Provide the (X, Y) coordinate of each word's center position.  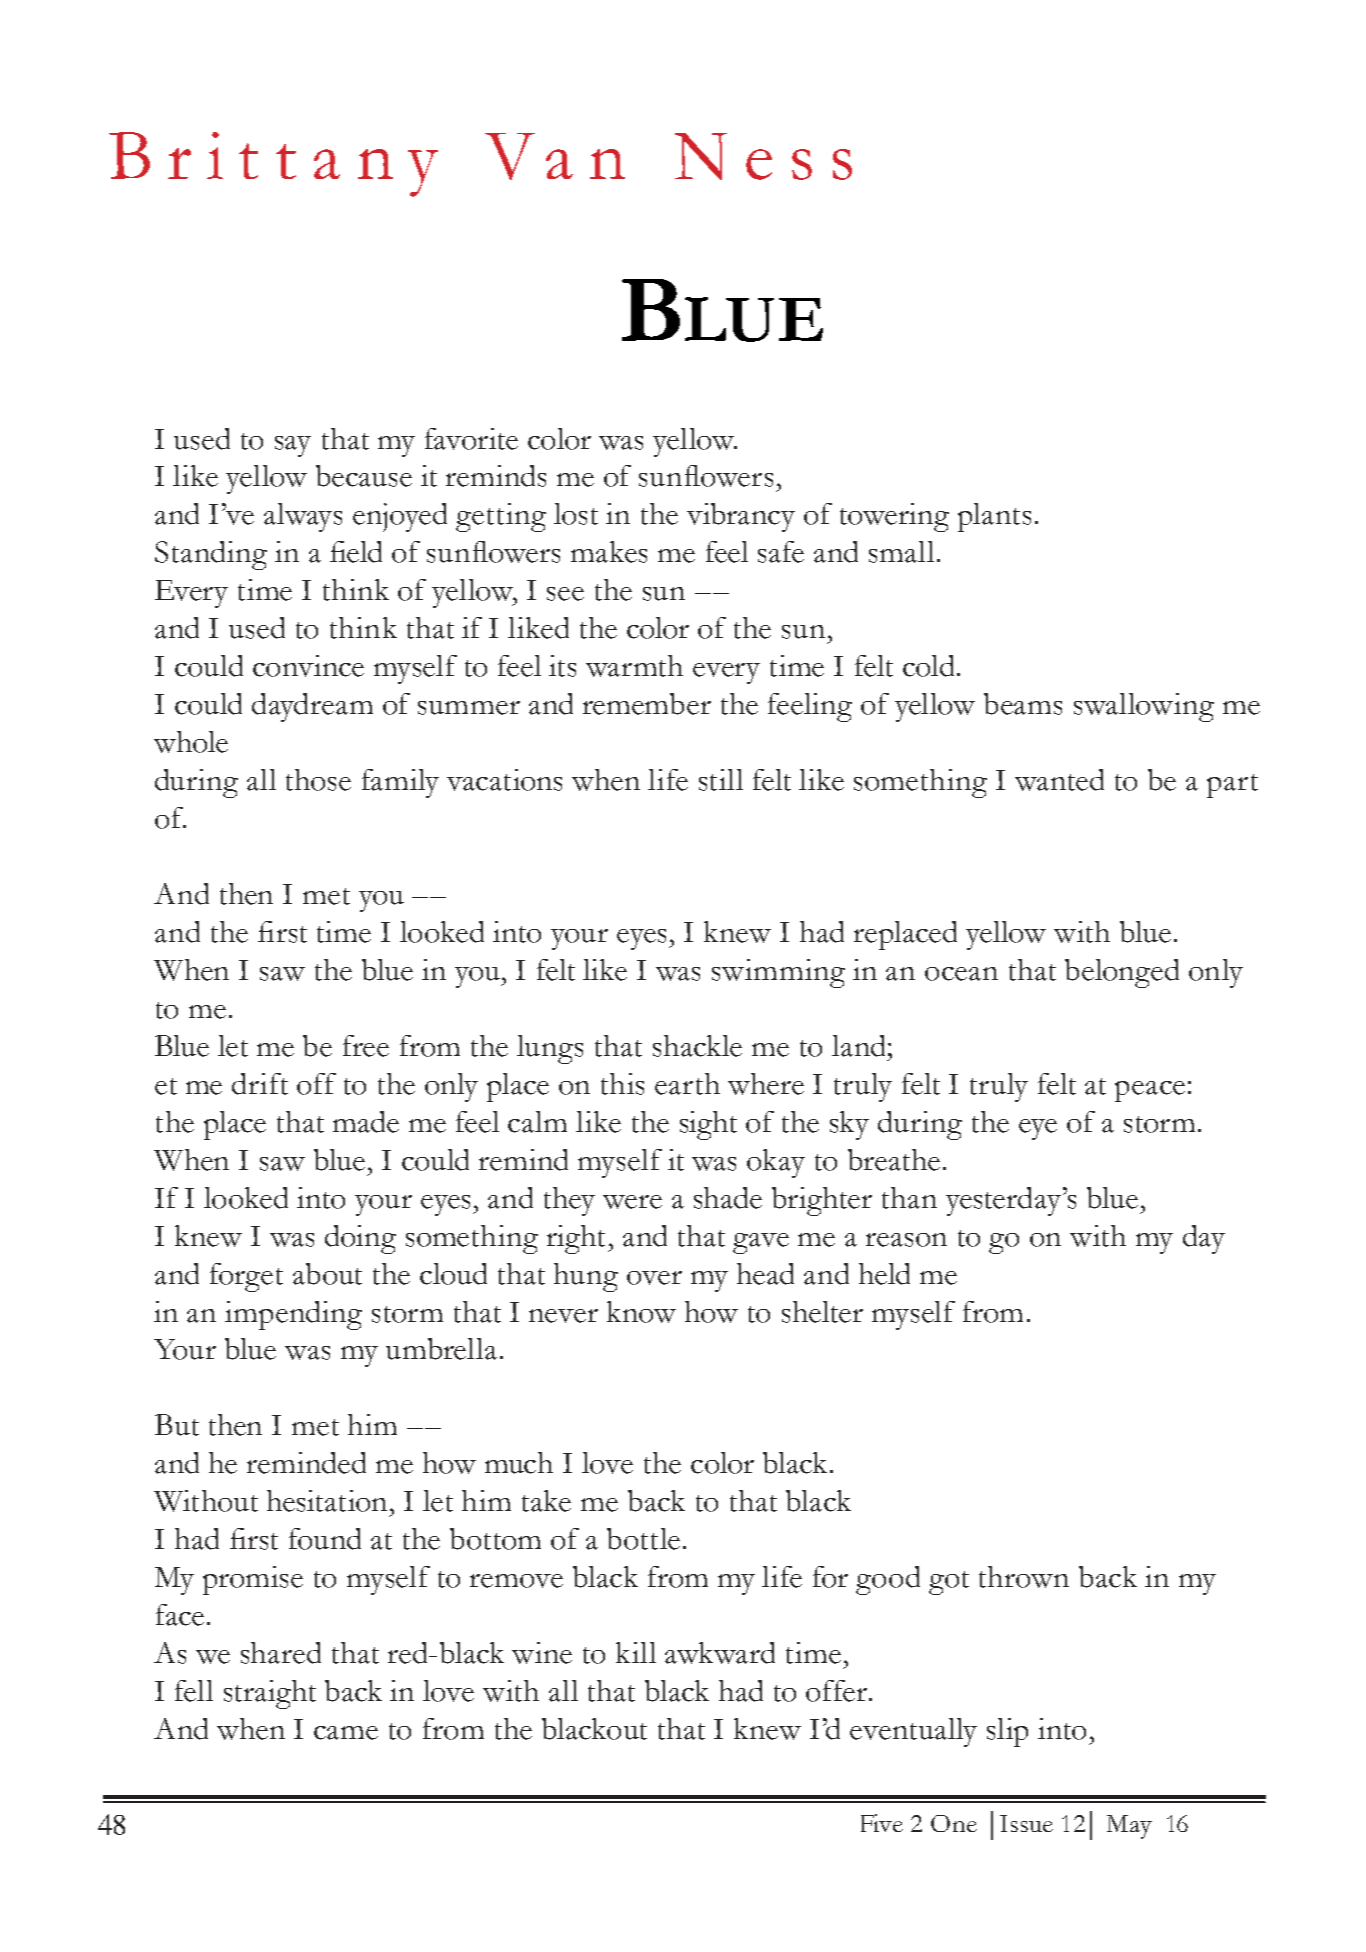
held (884, 1274)
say (293, 446)
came (346, 1733)
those (318, 780)
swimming (778, 973)
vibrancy (741, 517)
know (641, 1312)
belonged (1122, 973)
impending (293, 1315)
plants (994, 517)
